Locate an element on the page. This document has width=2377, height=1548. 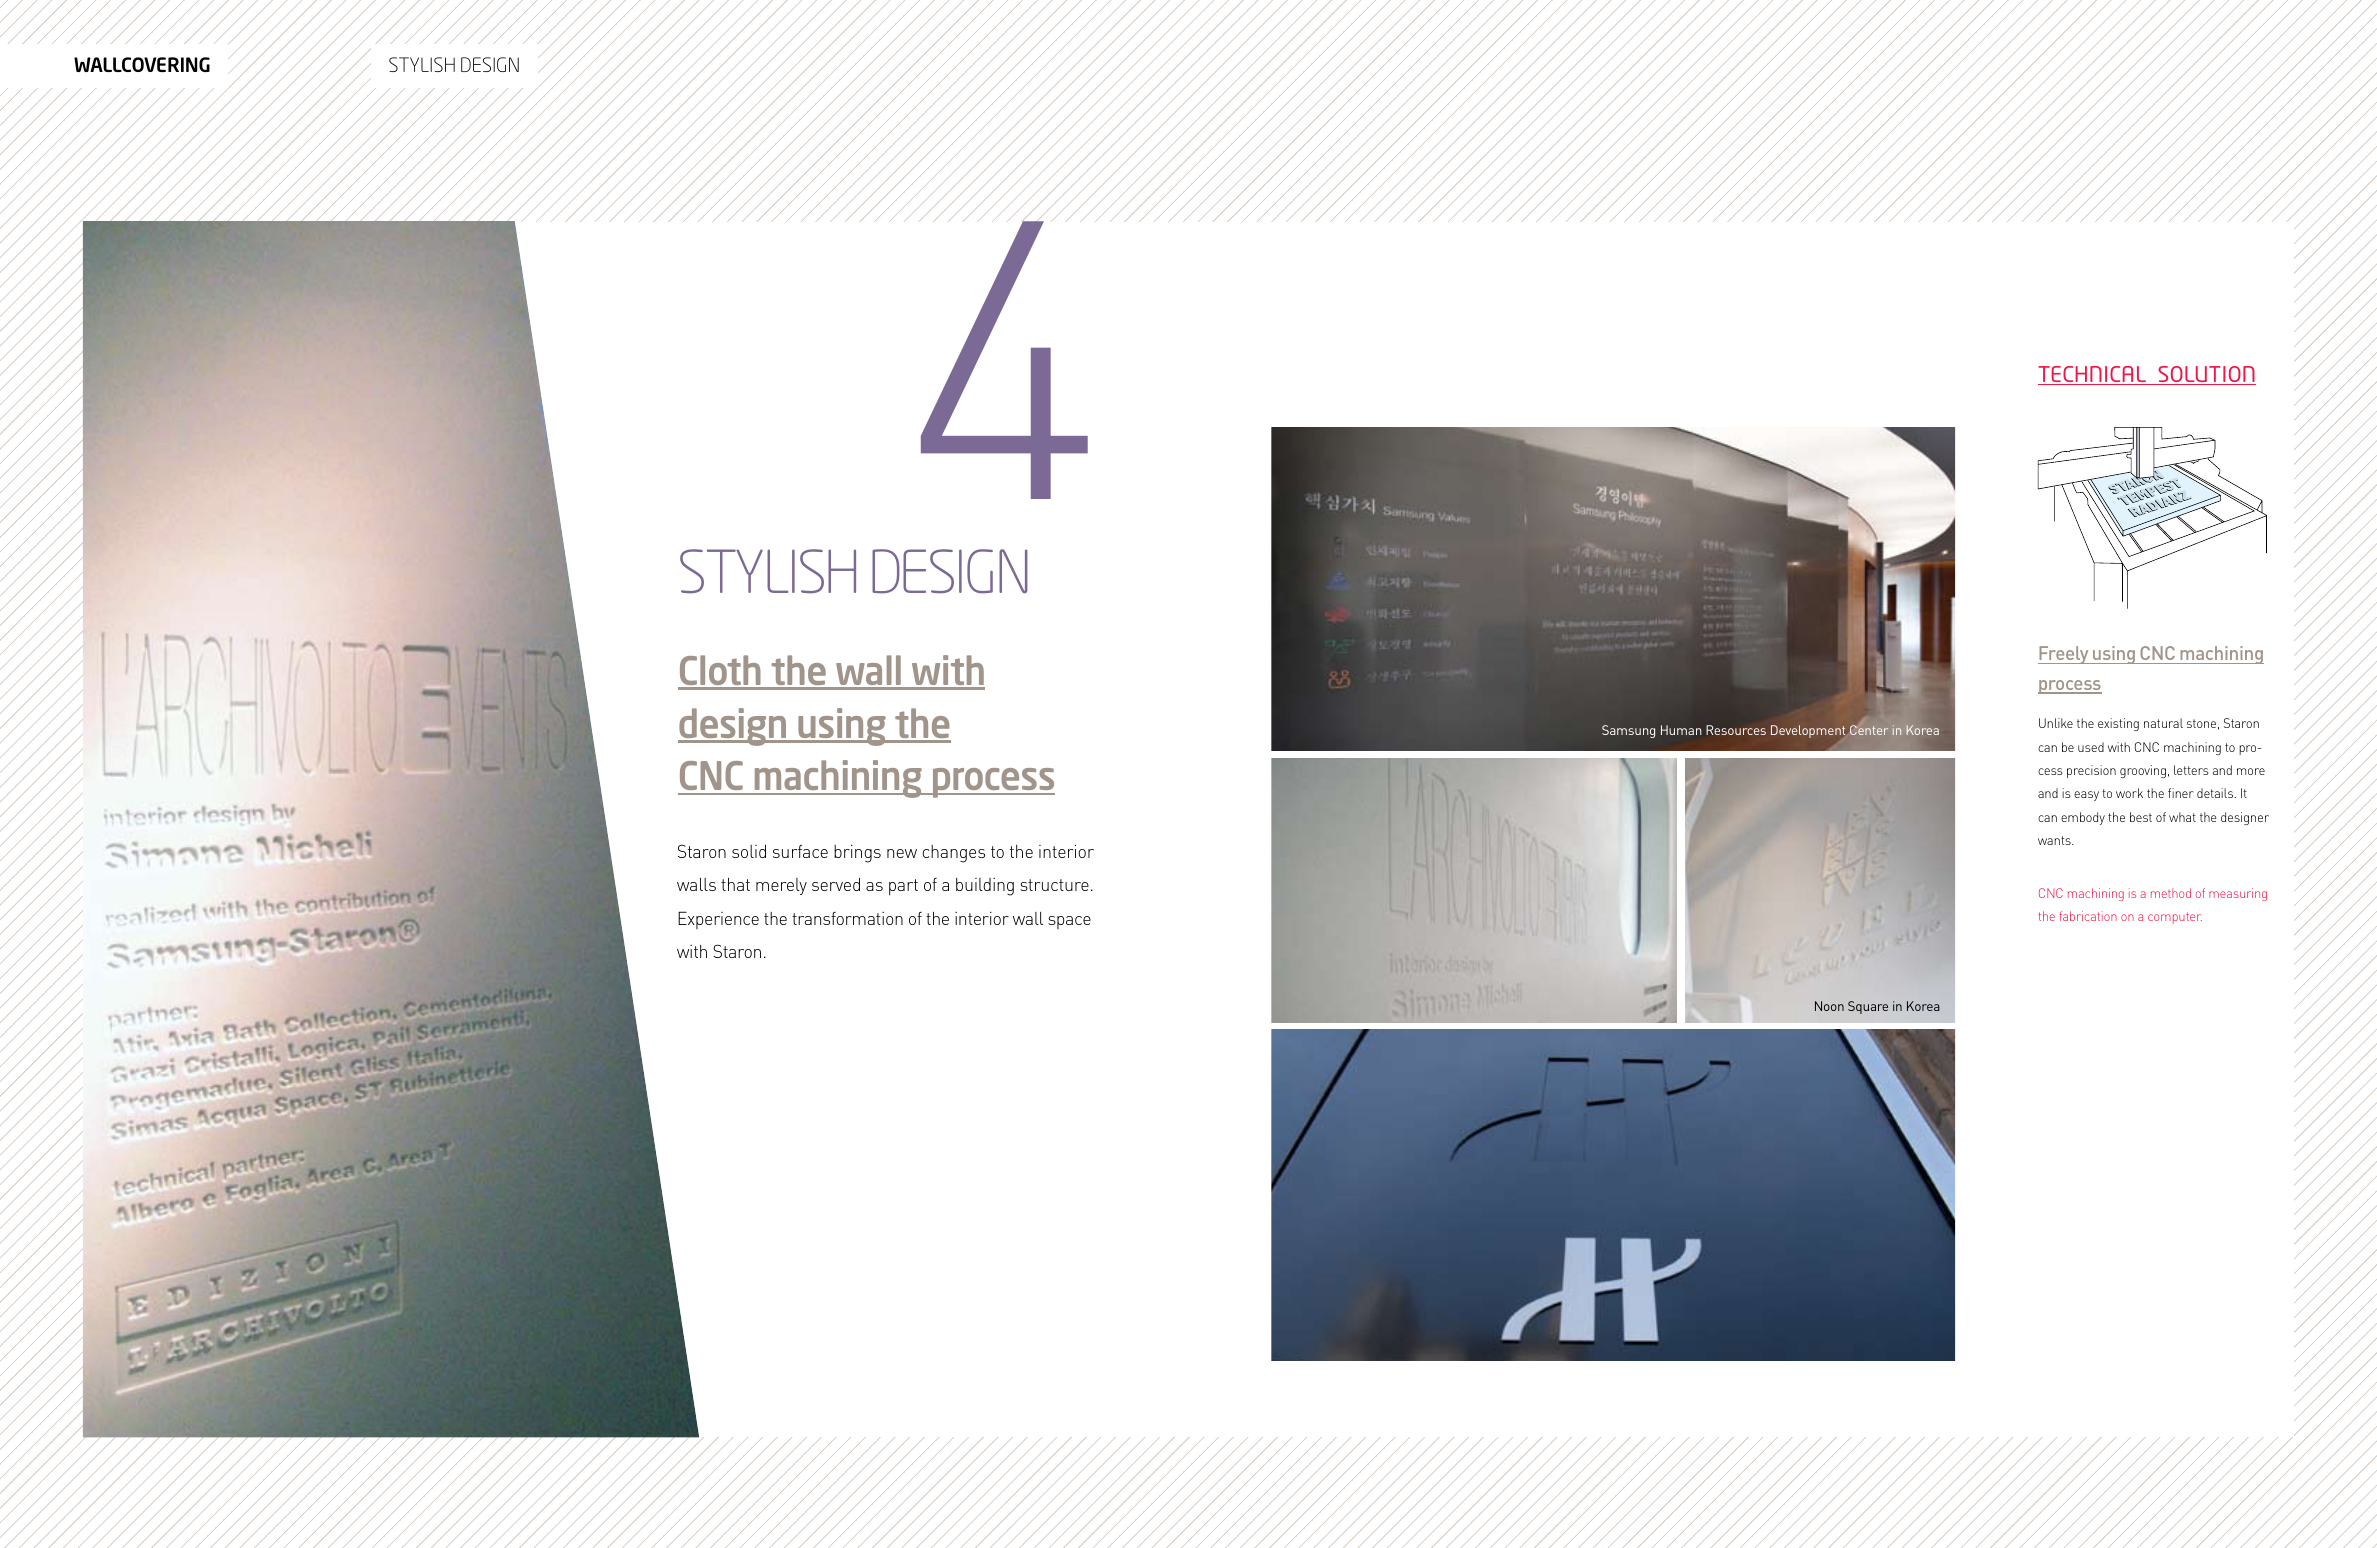
new is located at coordinates (902, 853).
